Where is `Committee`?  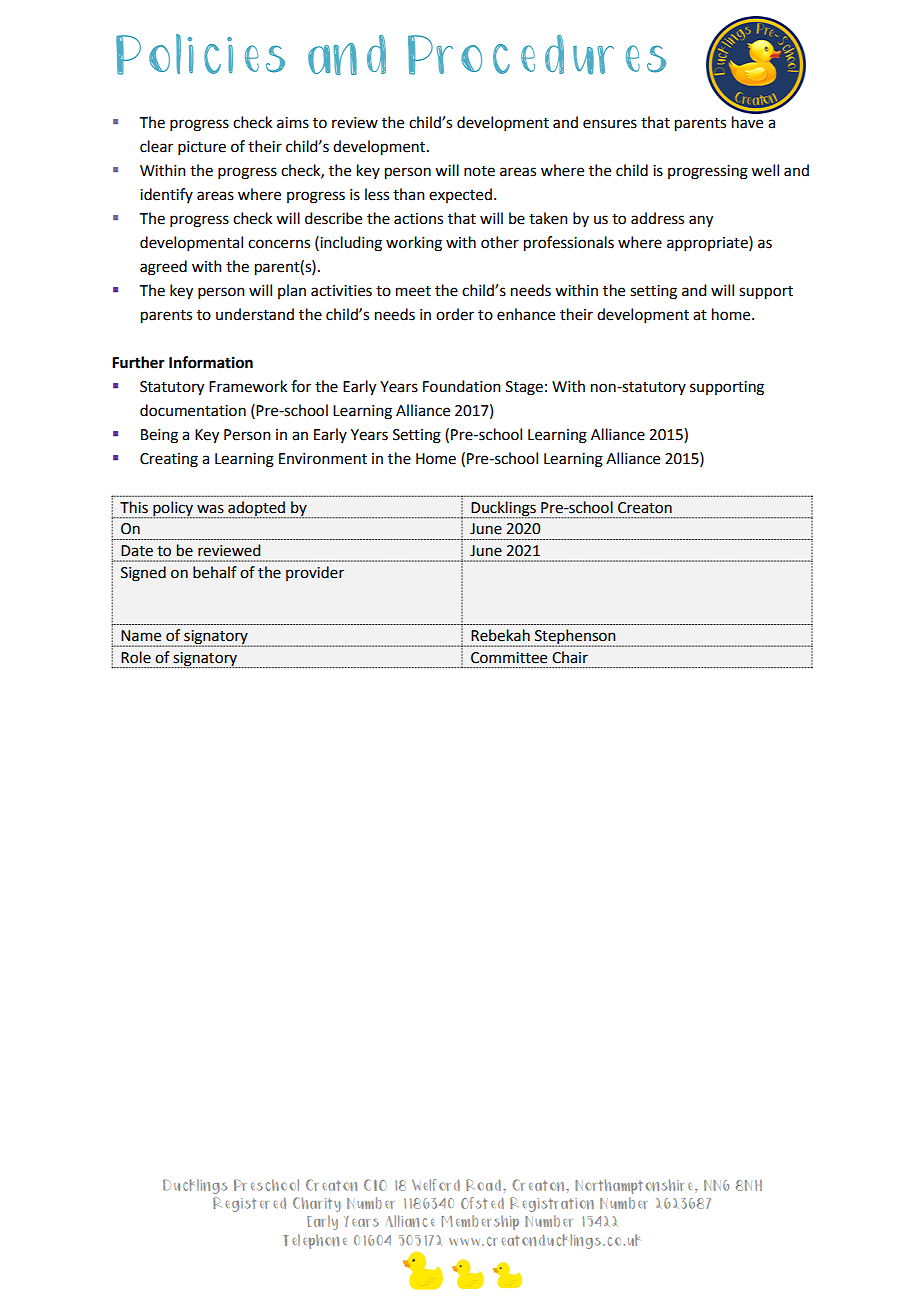
Committee is located at coordinates (509, 658).
